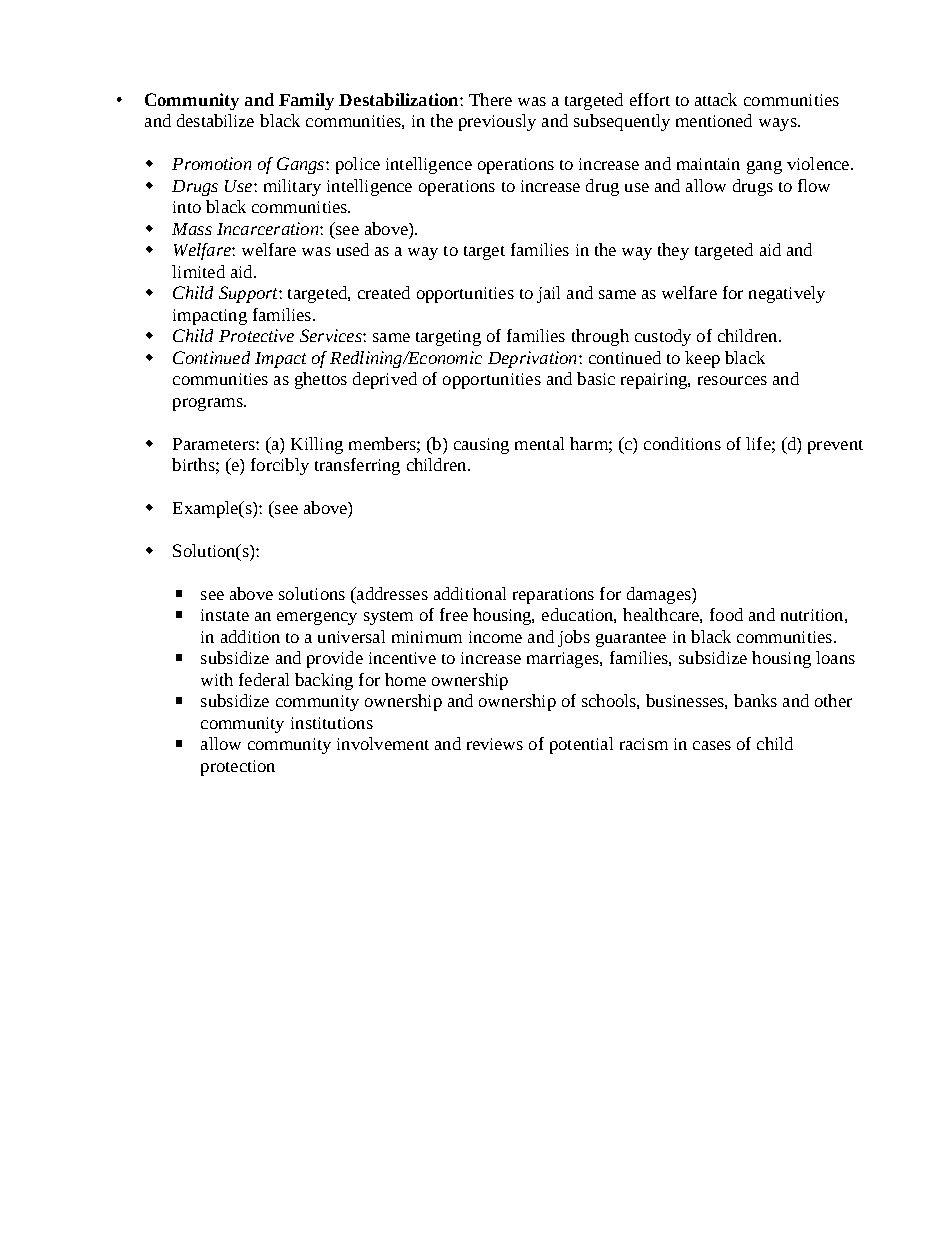 The height and width of the screenshot is (1233, 952). Describe the element at coordinates (548, 294) in the screenshot. I see `jail` at that location.
